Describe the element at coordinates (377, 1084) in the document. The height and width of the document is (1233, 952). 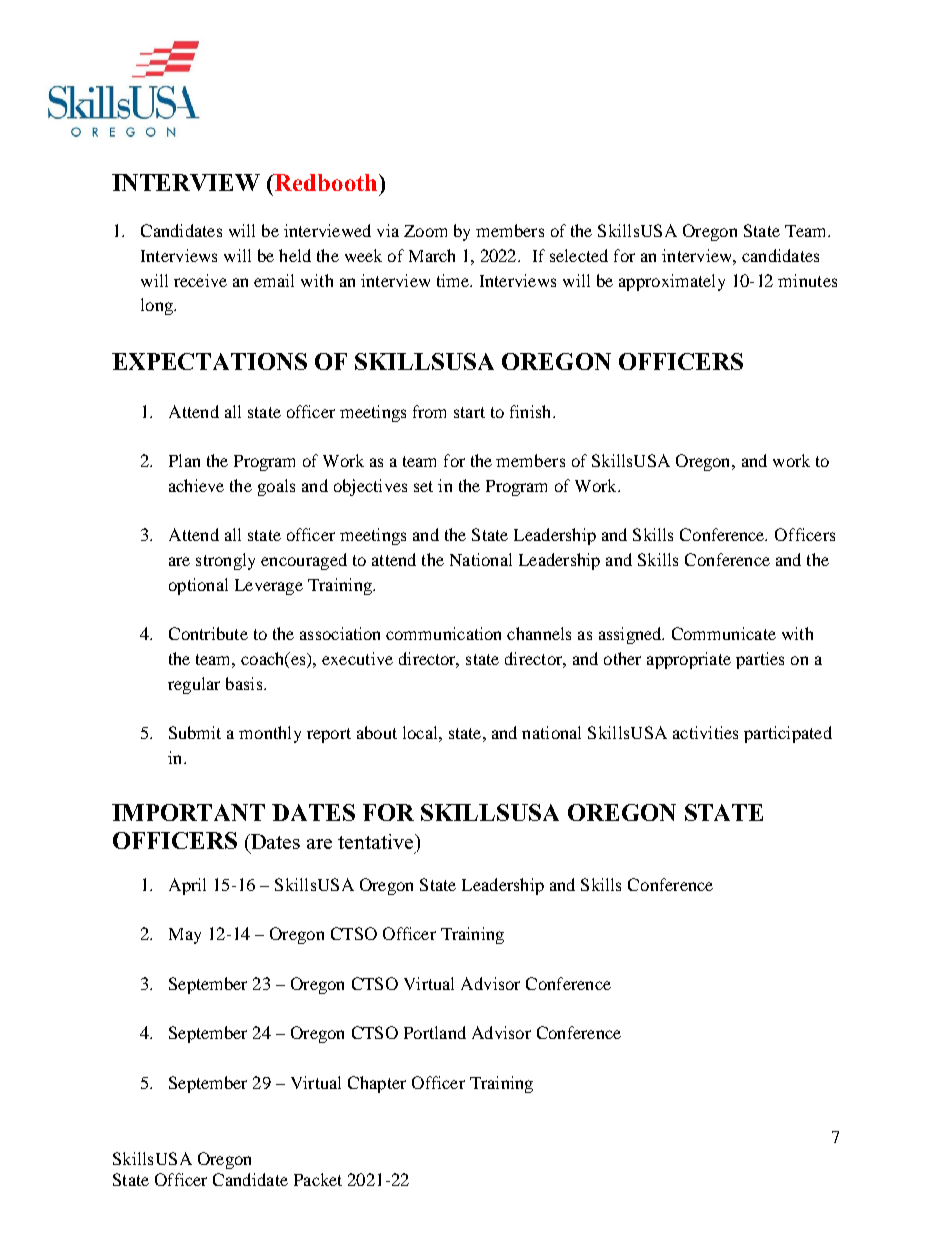
I see `Chapter` at that location.
